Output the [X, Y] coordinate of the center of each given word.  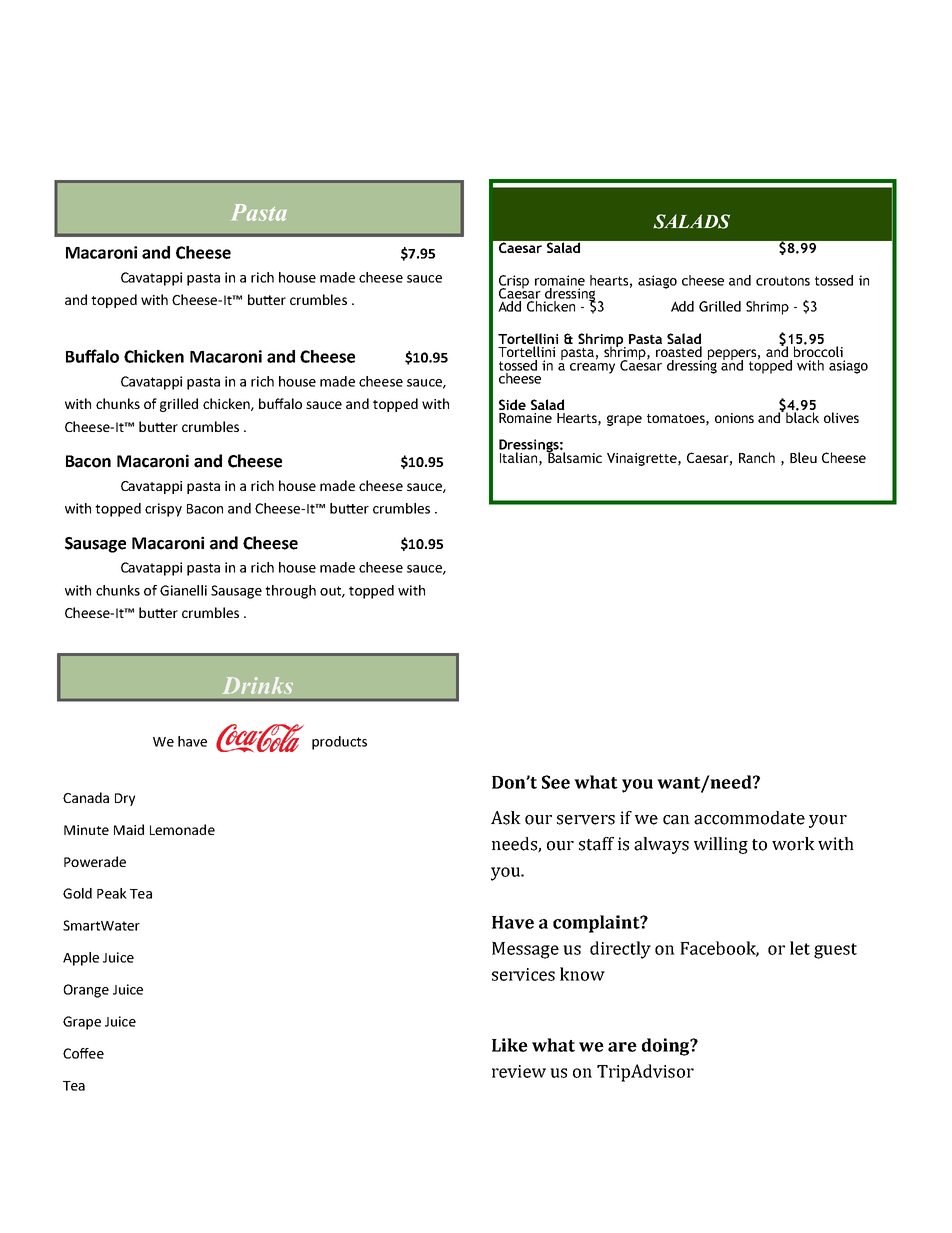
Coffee [83, 1053]
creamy [592, 368]
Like [510, 1045]
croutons [783, 281]
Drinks [258, 685]
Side [512, 404]
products [339, 743]
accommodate [749, 818]
